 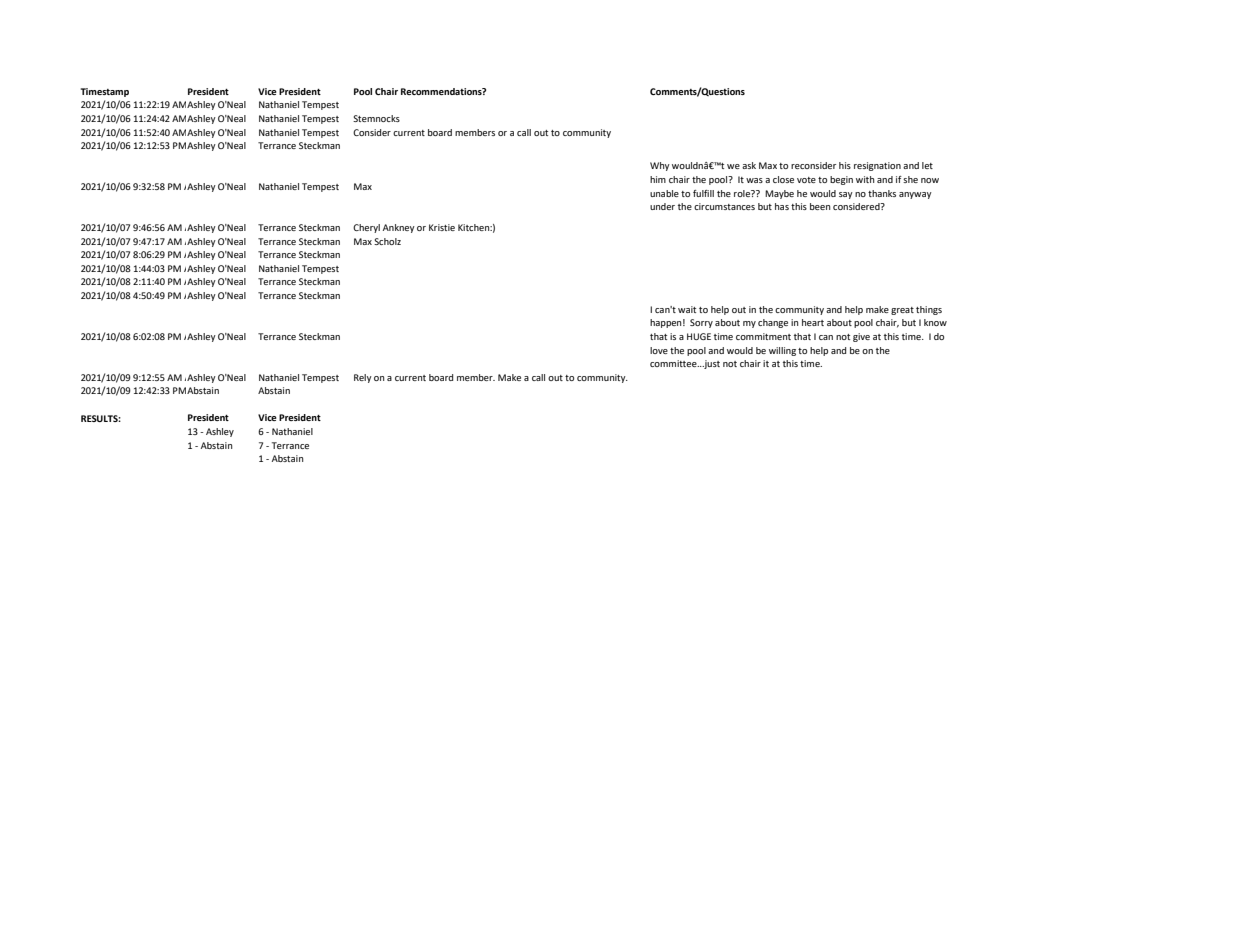 I want to click on wait, so click(x=687, y=309).
